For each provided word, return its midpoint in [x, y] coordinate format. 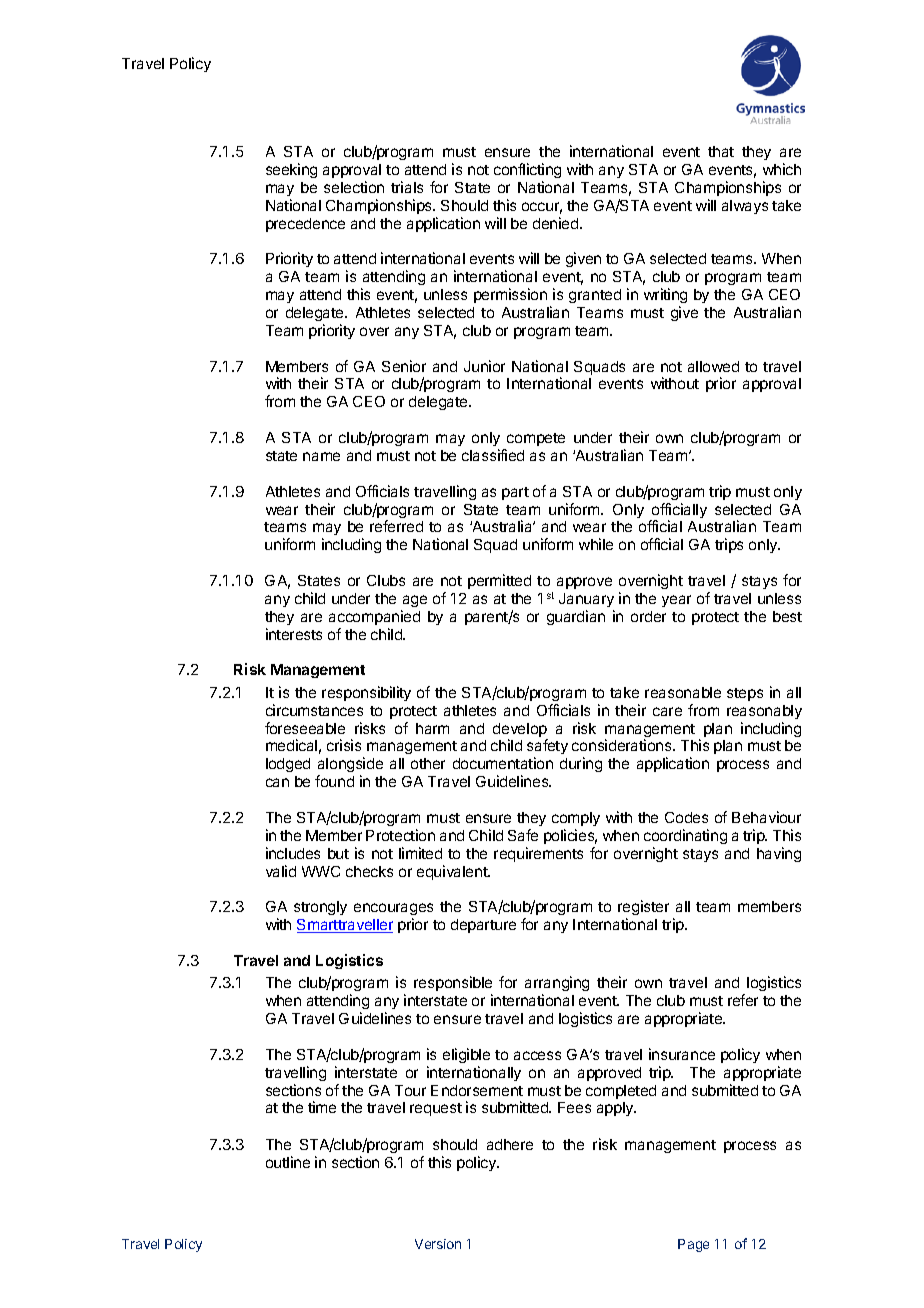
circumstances [314, 710]
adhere [510, 1144]
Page [693, 1245]
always [745, 207]
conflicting [527, 170]
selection [354, 187]
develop [520, 731]
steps [745, 694]
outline [288, 1162]
